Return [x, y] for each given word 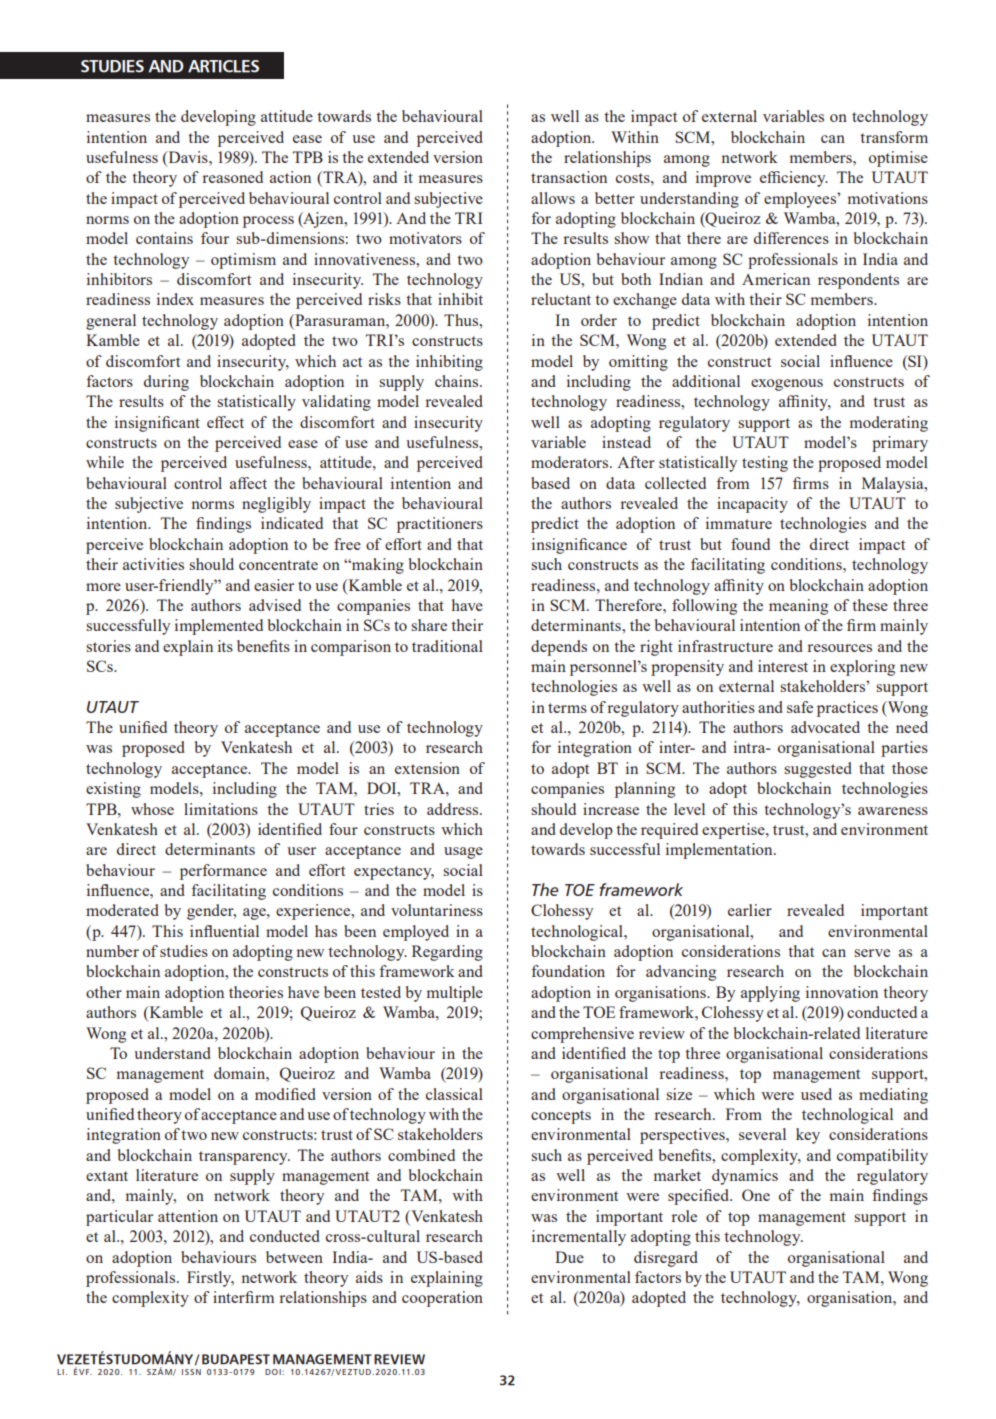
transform [894, 137]
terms [567, 708]
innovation [842, 992]
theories [256, 992]
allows [553, 198]
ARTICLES [223, 66]
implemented [219, 627]
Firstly [210, 1279]
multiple [455, 994]
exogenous [787, 385]
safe [800, 707]
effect [225, 422]
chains [458, 381]
